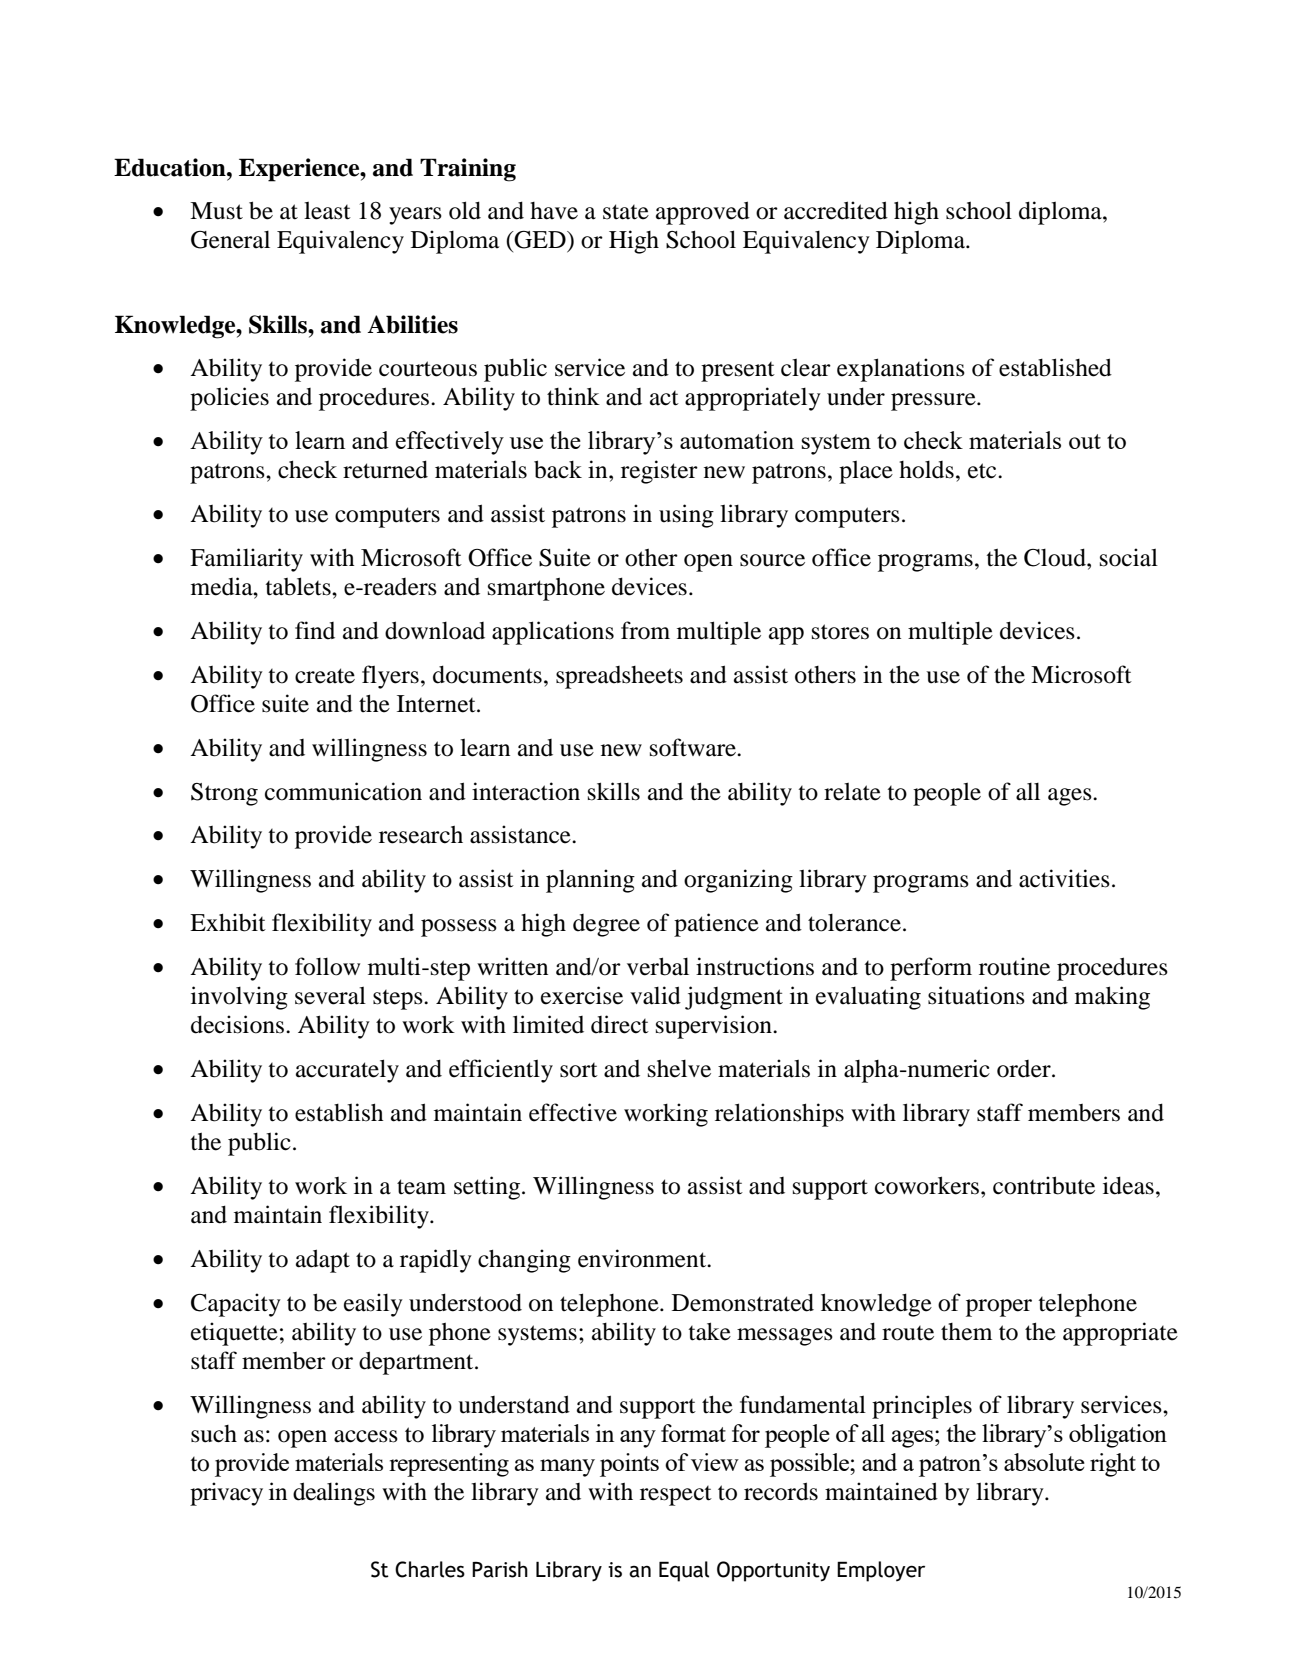 The height and width of the screenshot is (1678, 1296). What do you see at coordinates (694, 747) in the screenshot?
I see `software` at bounding box center [694, 747].
